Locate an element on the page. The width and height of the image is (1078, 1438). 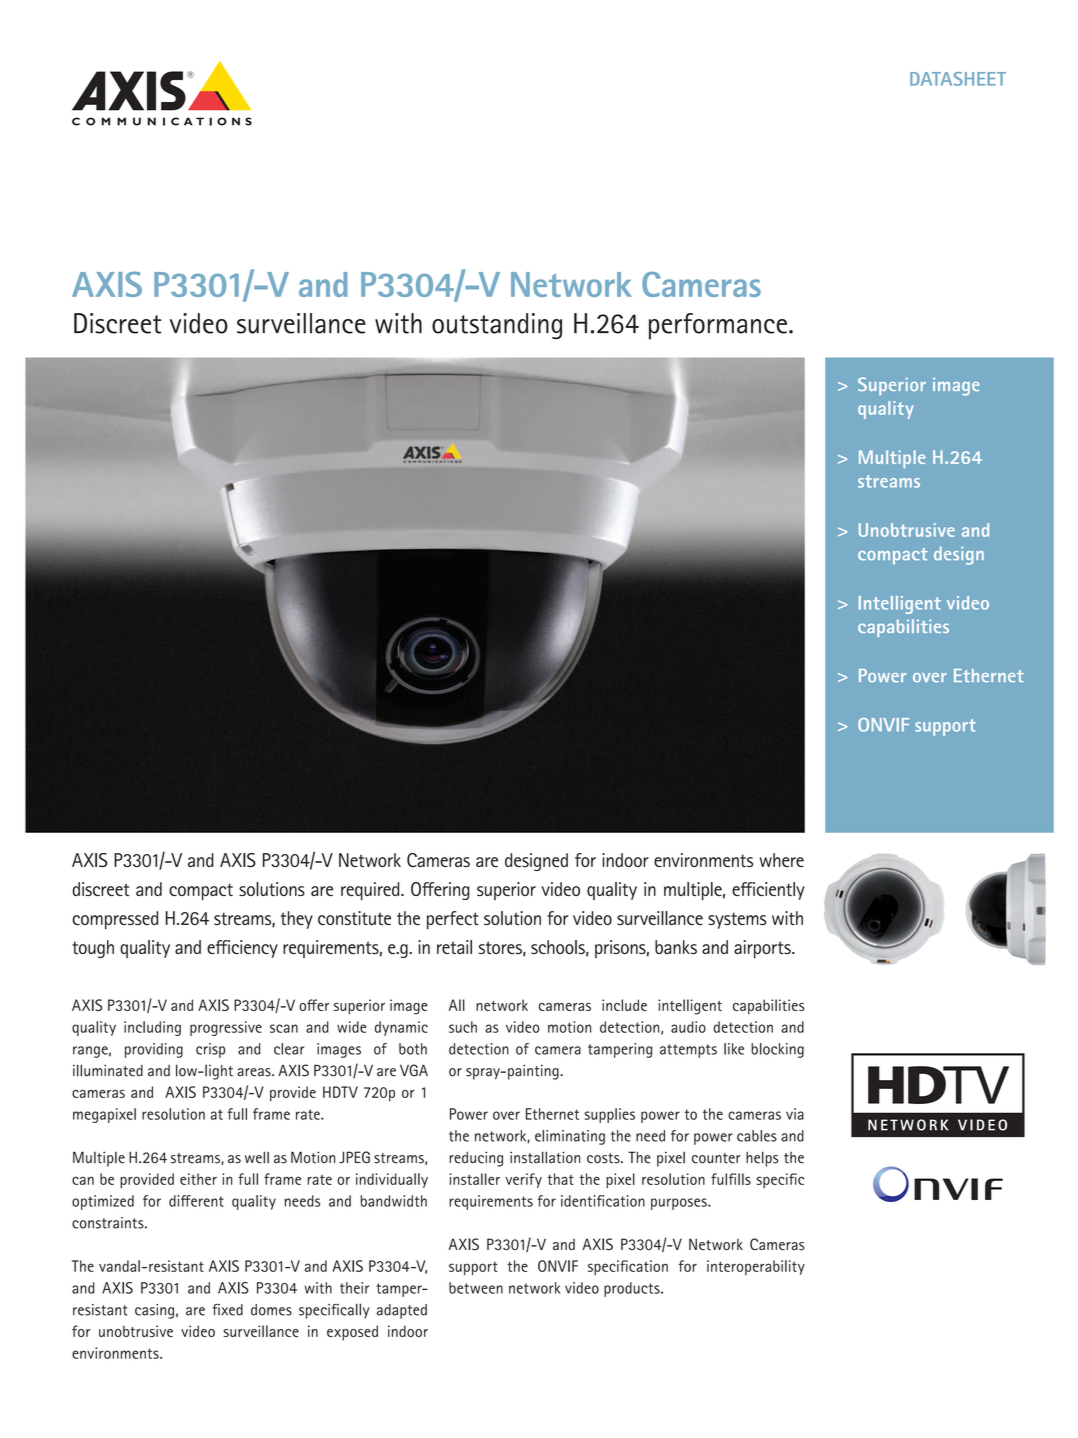
compressed is located at coordinates (115, 920).
